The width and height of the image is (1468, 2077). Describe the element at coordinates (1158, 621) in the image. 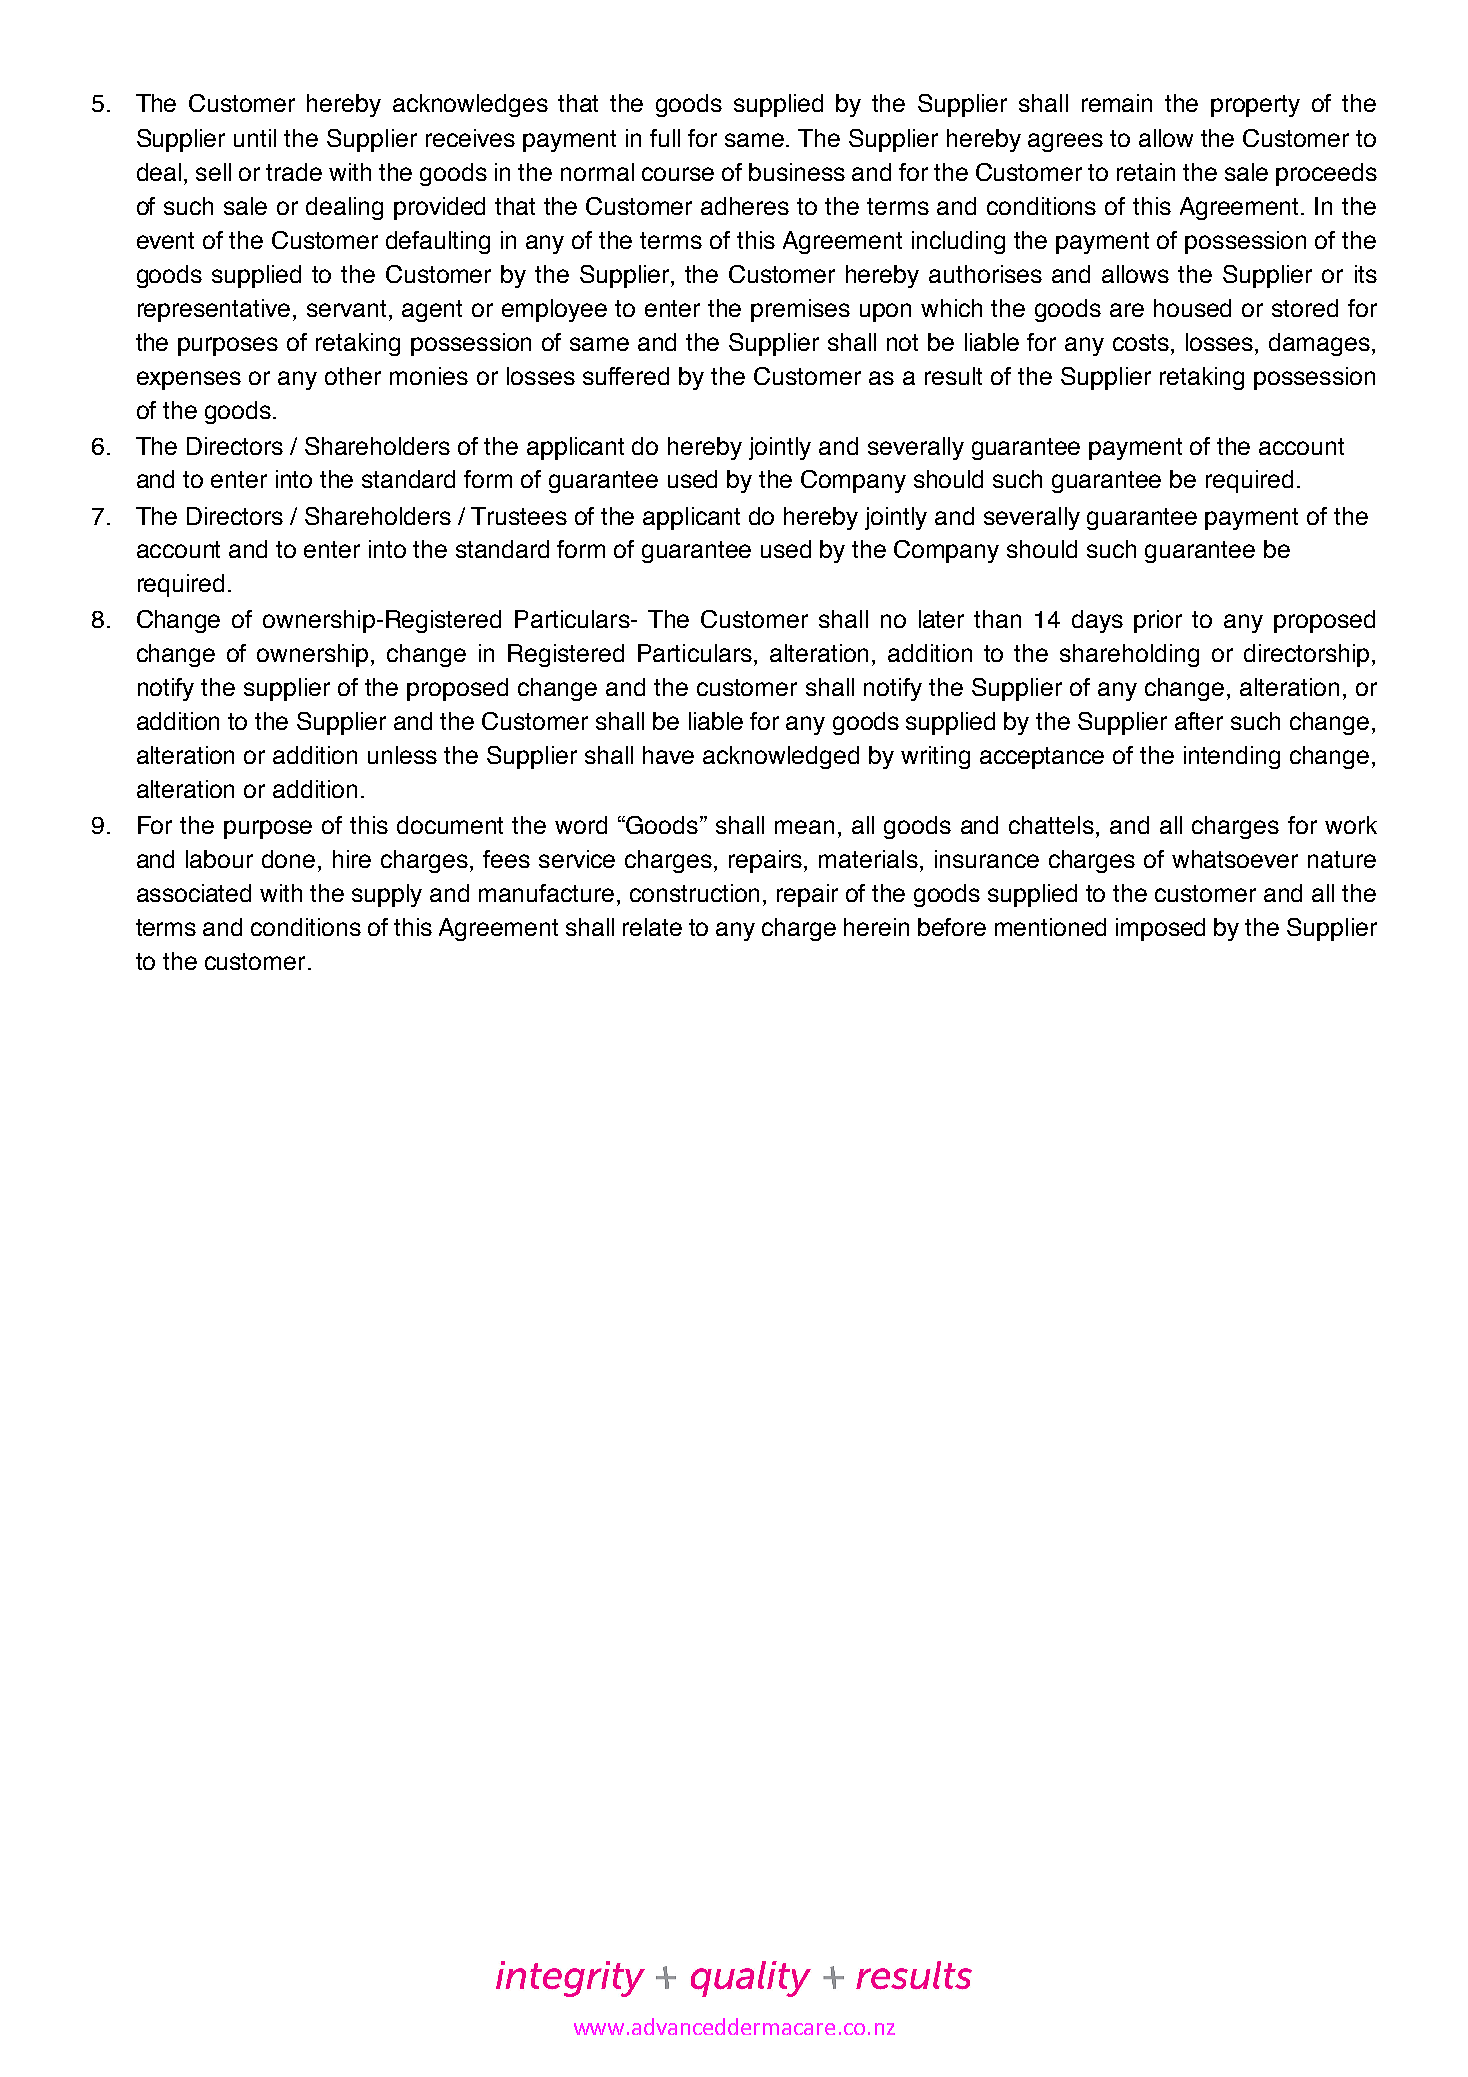

I see `prior` at that location.
